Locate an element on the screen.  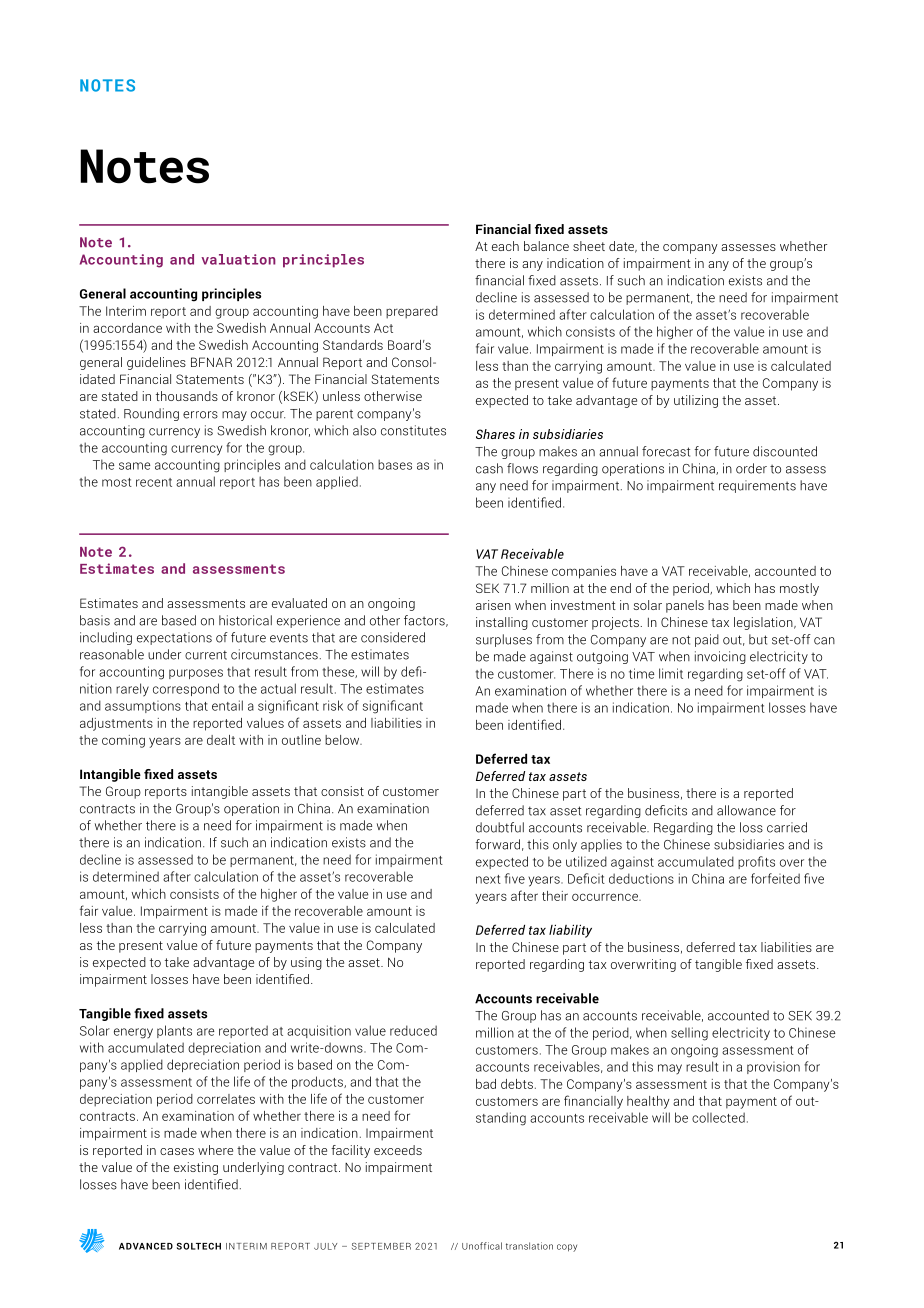
sheet is located at coordinates (589, 246).
